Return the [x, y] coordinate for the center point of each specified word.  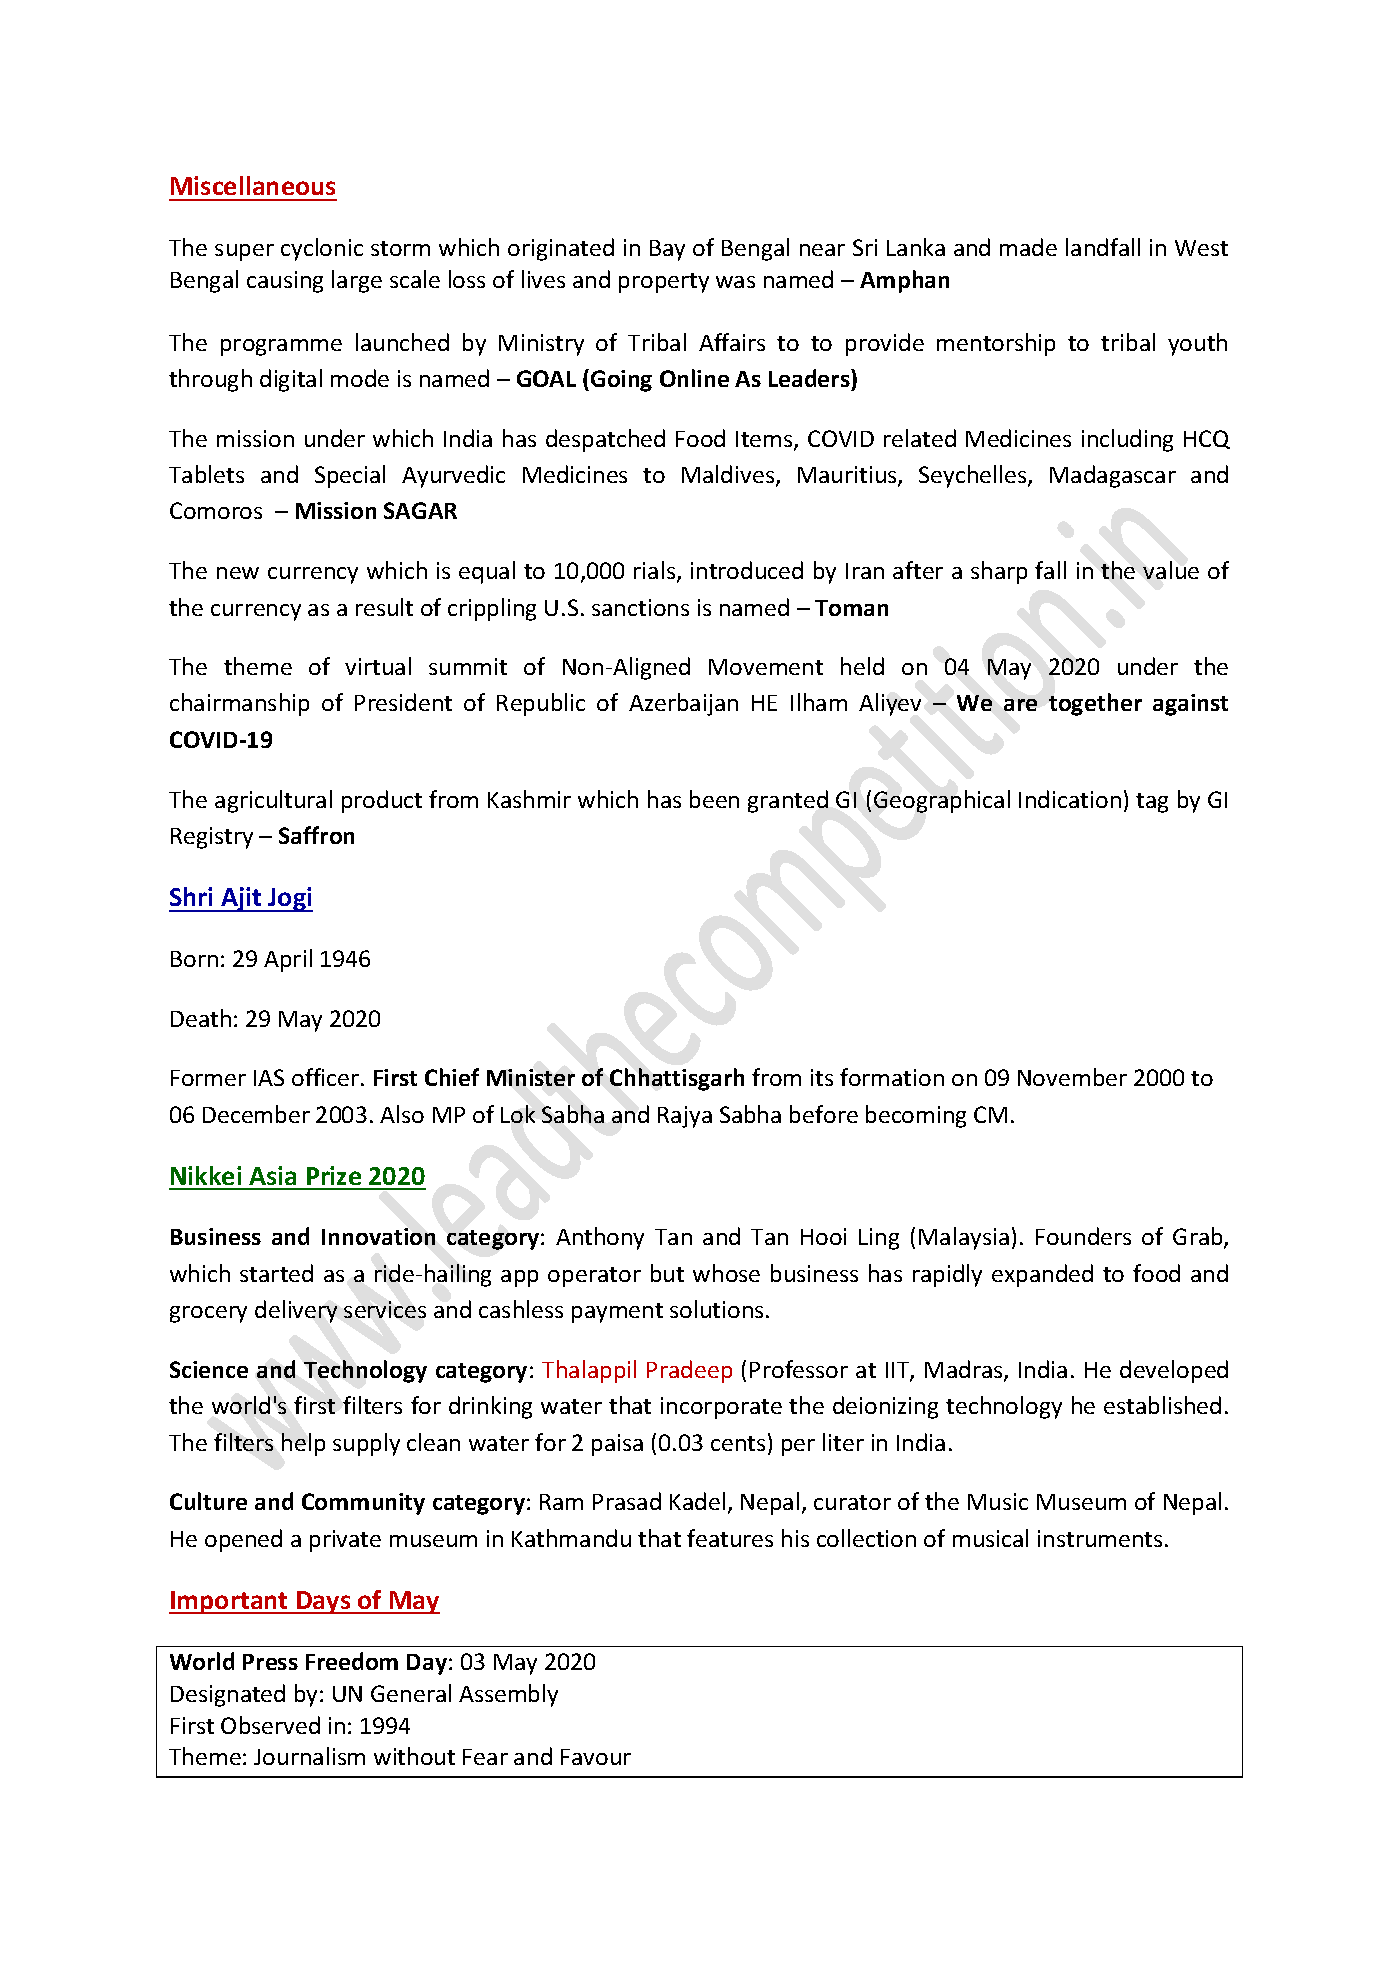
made [1028, 247]
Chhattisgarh [677, 1079]
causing [285, 282]
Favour [596, 1757]
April [288, 960]
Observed [270, 1725]
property [664, 283]
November [1072, 1077]
